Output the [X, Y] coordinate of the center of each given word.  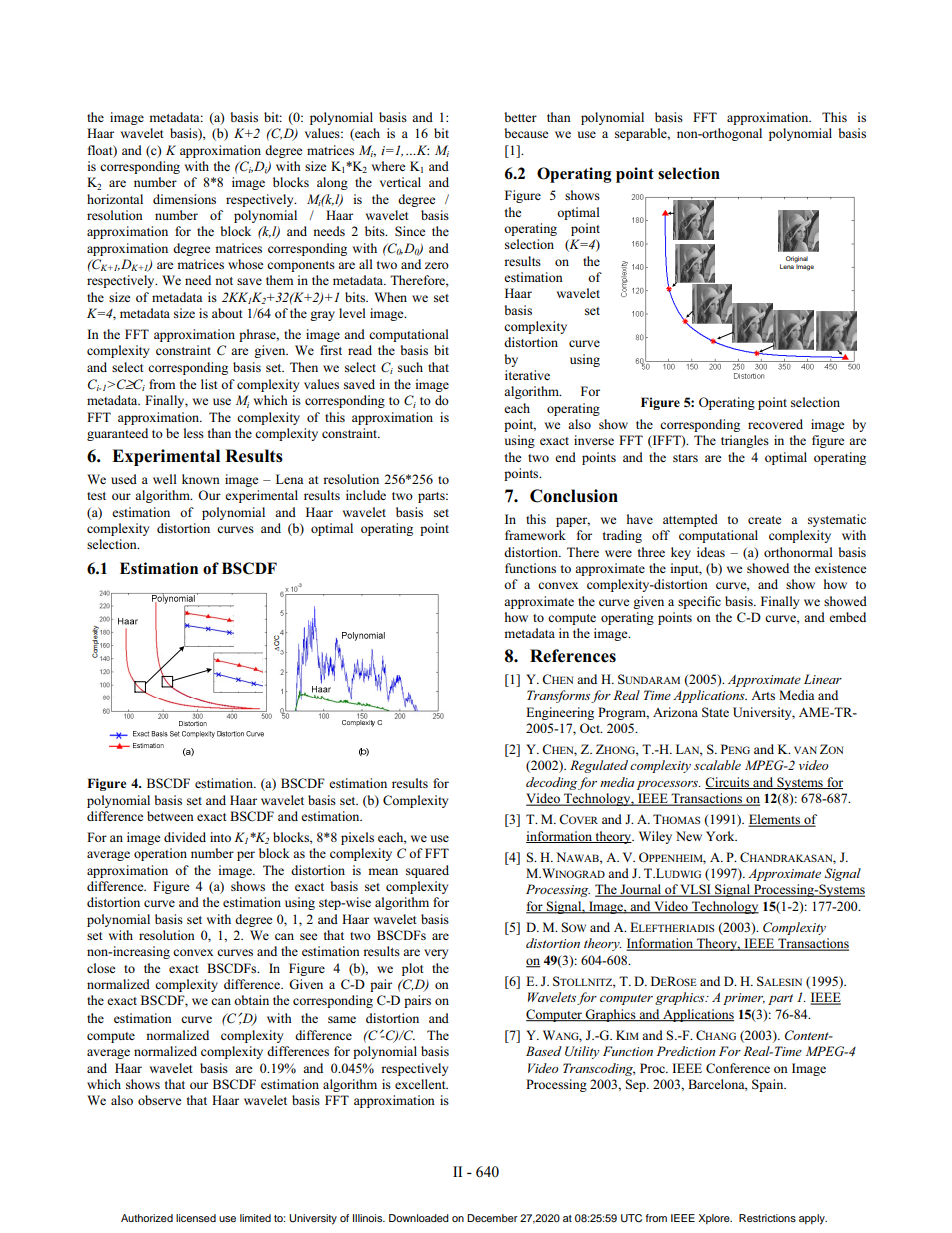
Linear [823, 679]
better [520, 117]
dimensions [184, 199]
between [170, 816]
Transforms [558, 696]
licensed [196, 1218]
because [526, 133]
